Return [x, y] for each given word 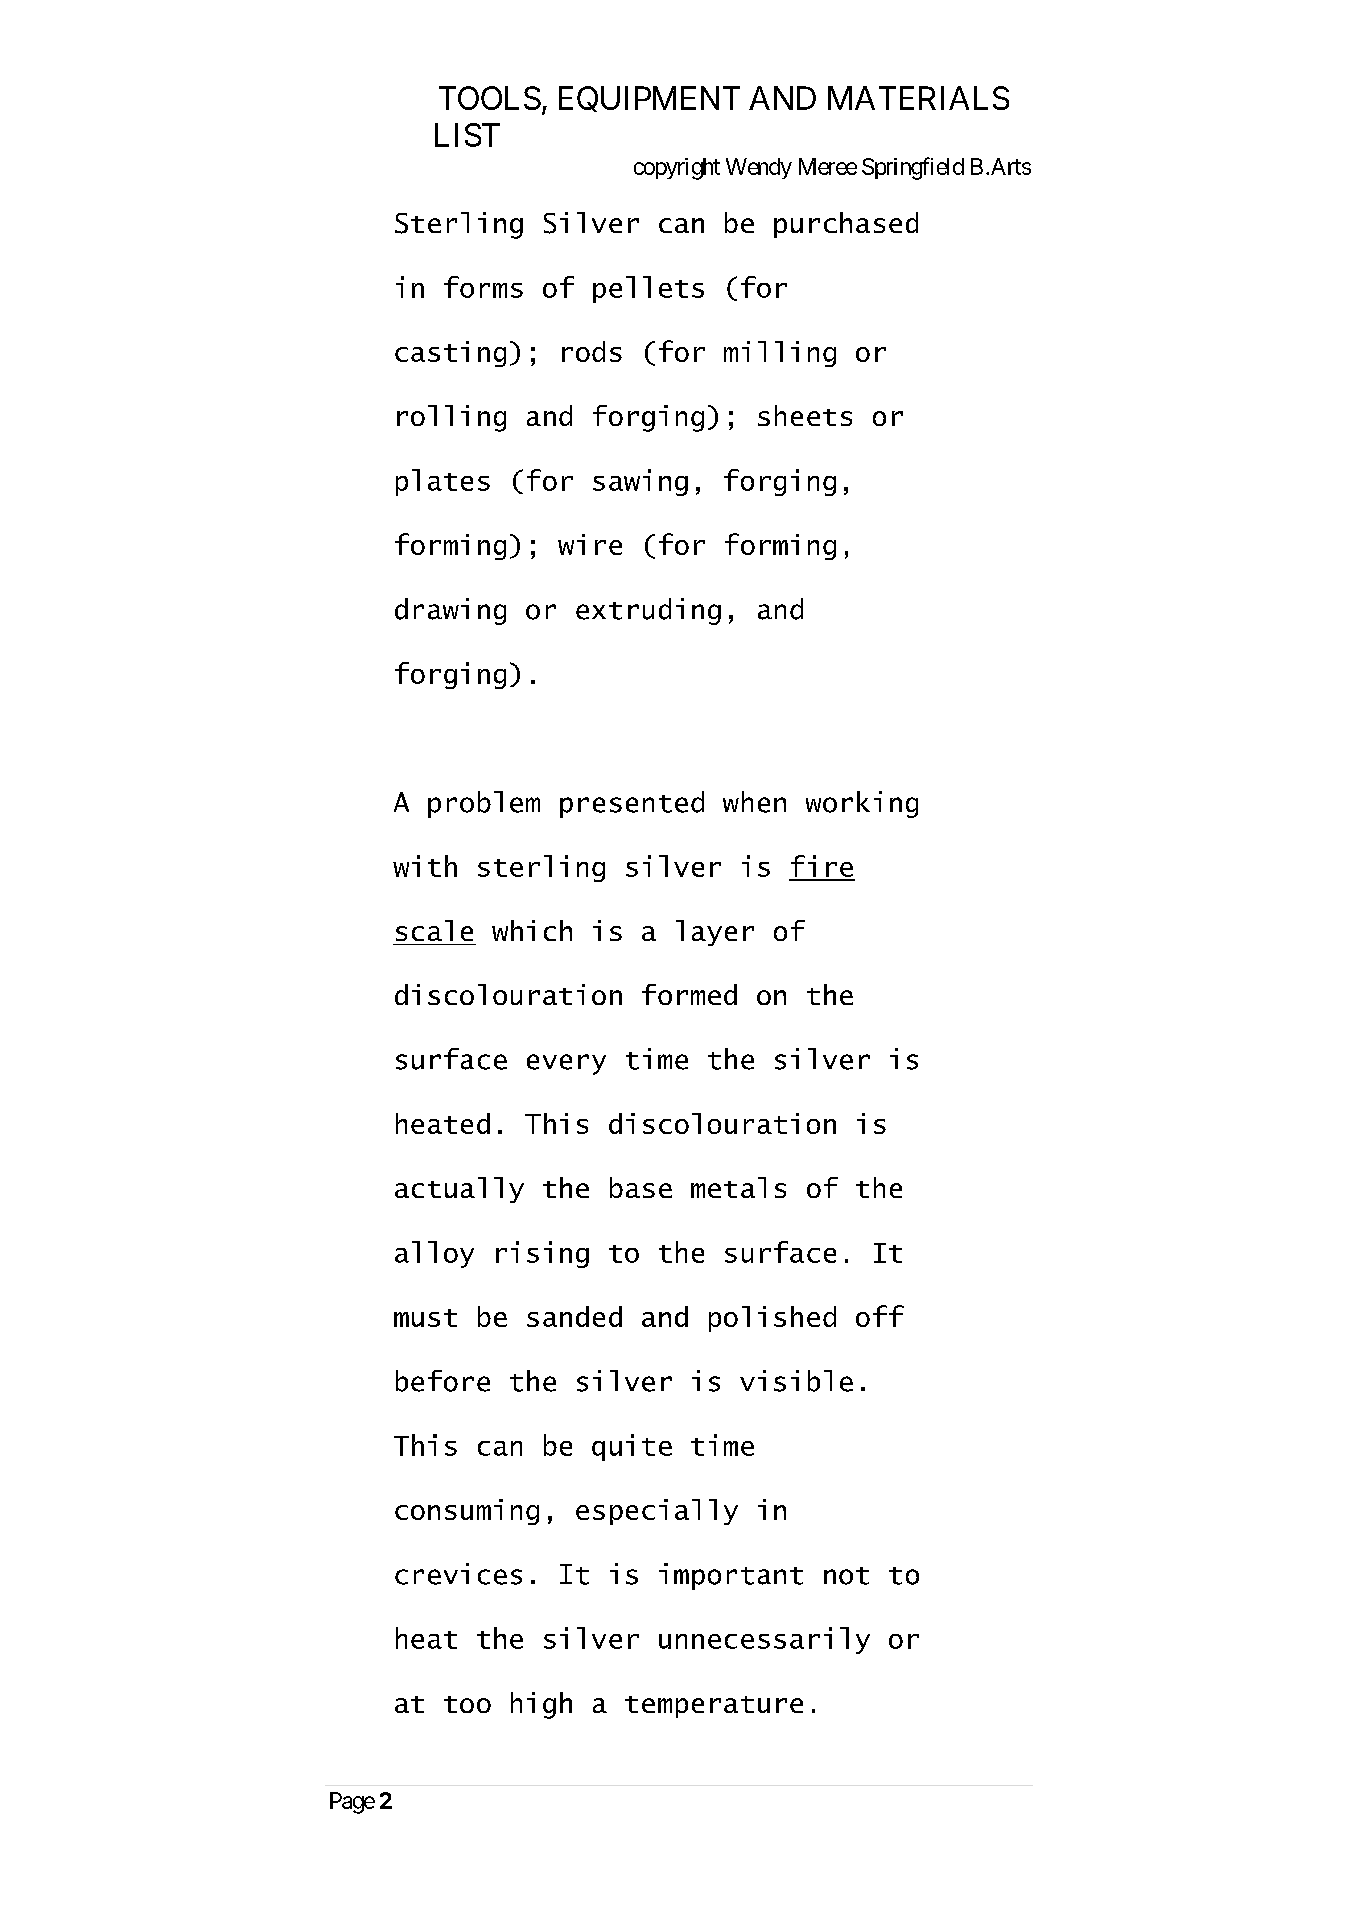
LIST [467, 135]
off [880, 1316]
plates [443, 482]
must [425, 1318]
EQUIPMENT [649, 99]
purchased [846, 225]
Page [352, 1803]
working [862, 804]
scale [434, 930]
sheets [805, 415]
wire [590, 544]
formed [689, 994]
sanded [574, 1316]
